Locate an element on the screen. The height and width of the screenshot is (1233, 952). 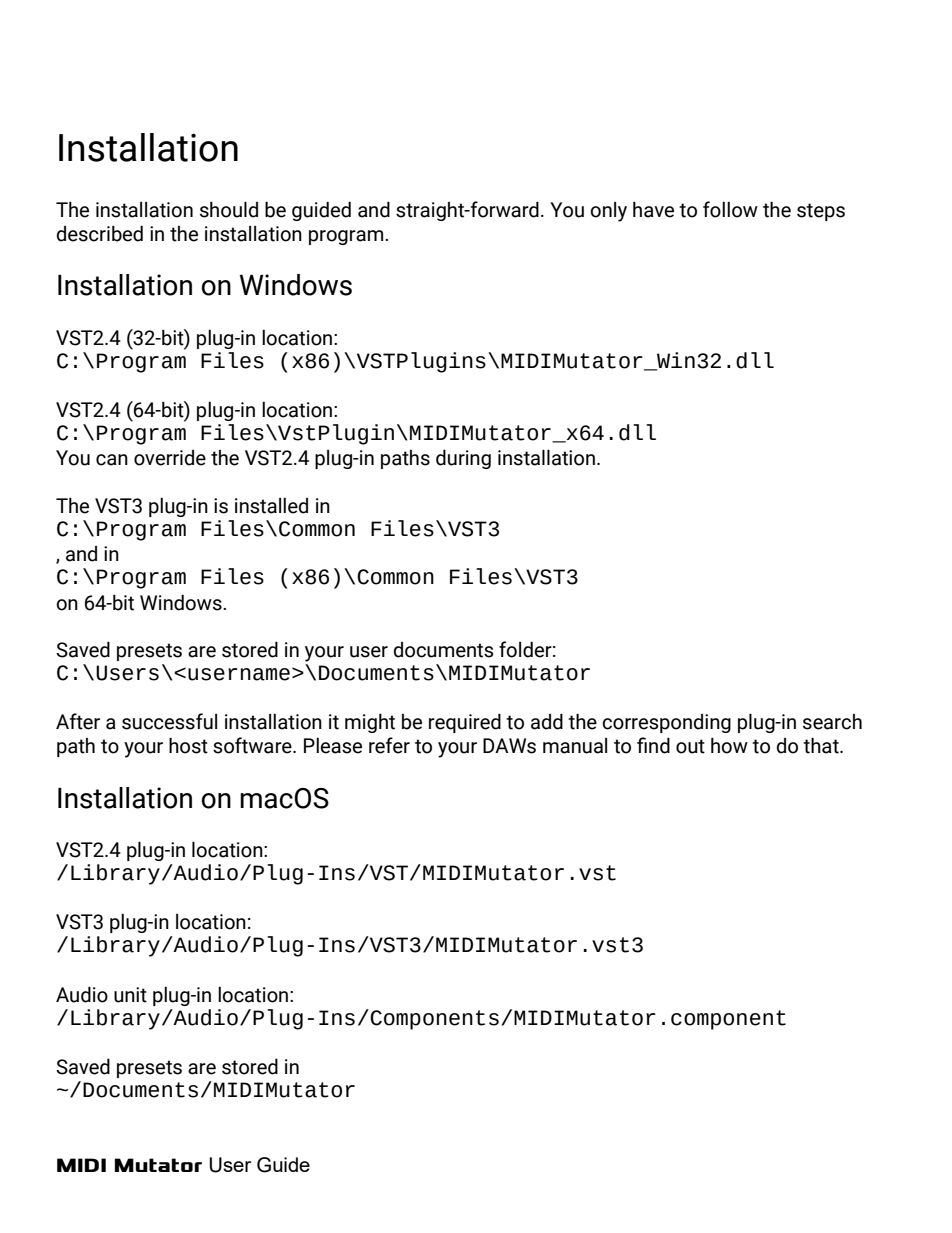
host is located at coordinates (188, 745).
